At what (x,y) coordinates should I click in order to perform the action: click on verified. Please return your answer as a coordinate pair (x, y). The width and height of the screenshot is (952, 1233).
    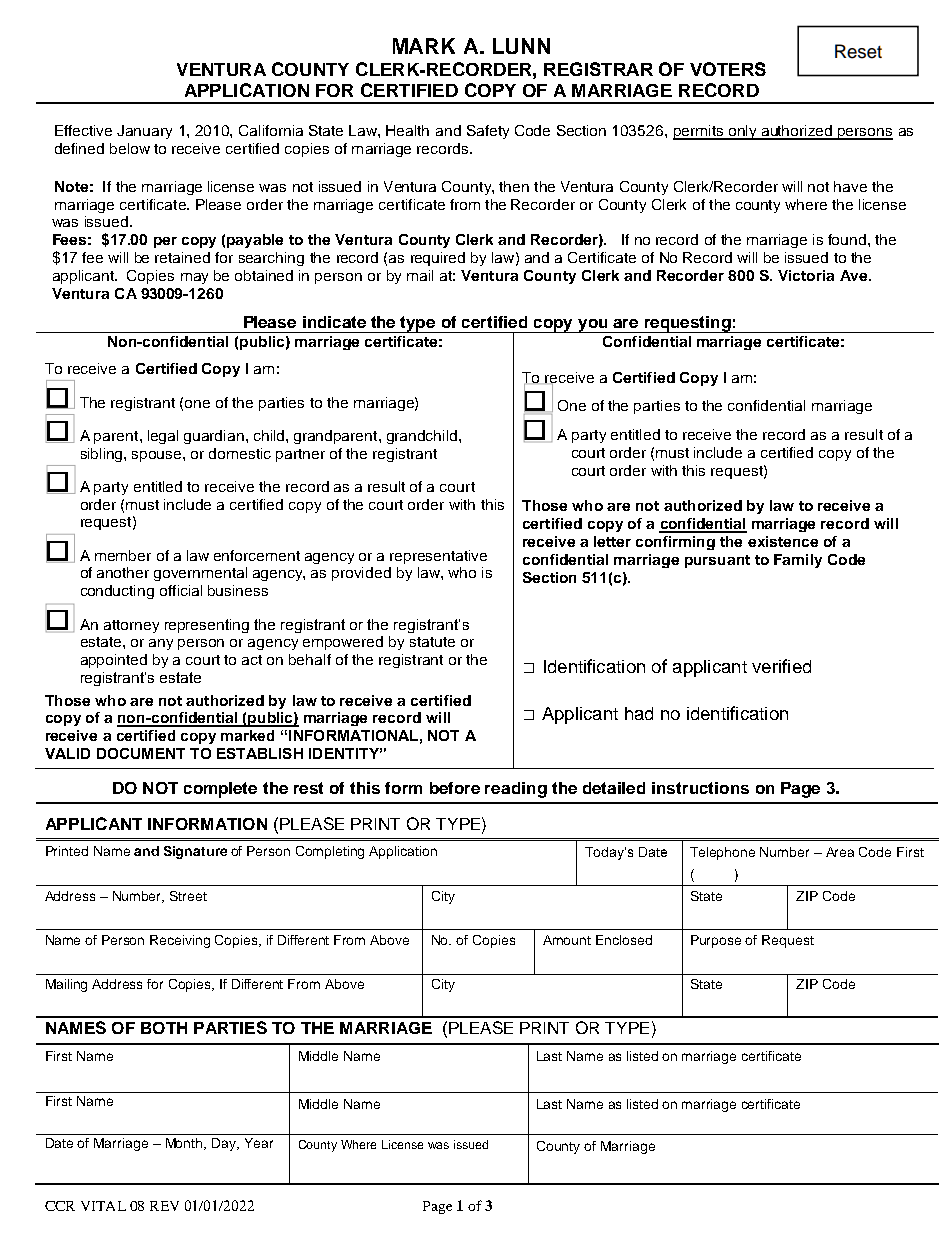
    Looking at the image, I should click on (781, 666).
